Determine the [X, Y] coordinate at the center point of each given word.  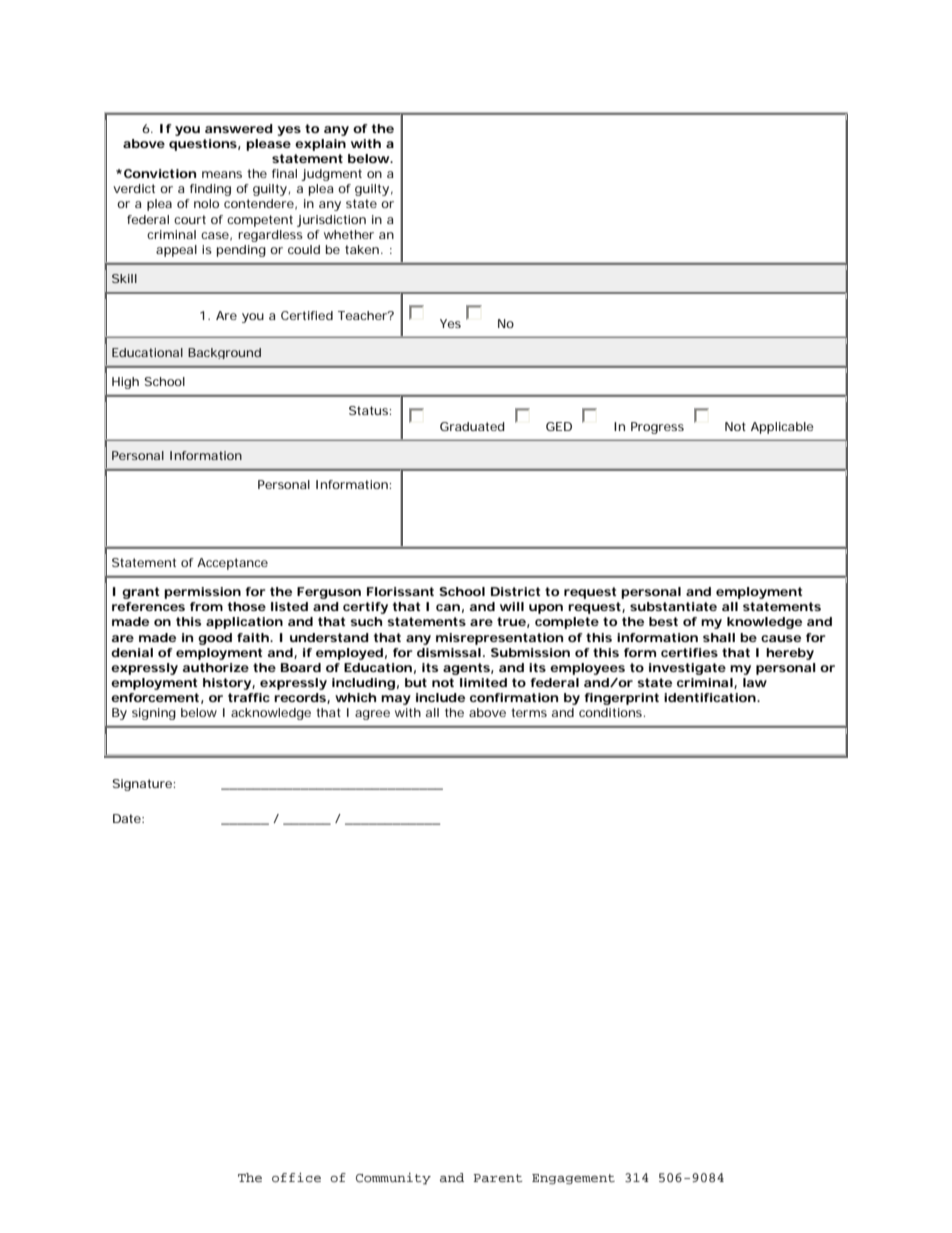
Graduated [472, 426]
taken [362, 249]
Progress [657, 428]
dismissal [449, 652]
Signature [142, 785]
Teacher [364, 315]
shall [719, 637]
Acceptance [232, 564]
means [222, 174]
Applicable [782, 428]
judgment [331, 175]
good [215, 639]
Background [224, 353]
